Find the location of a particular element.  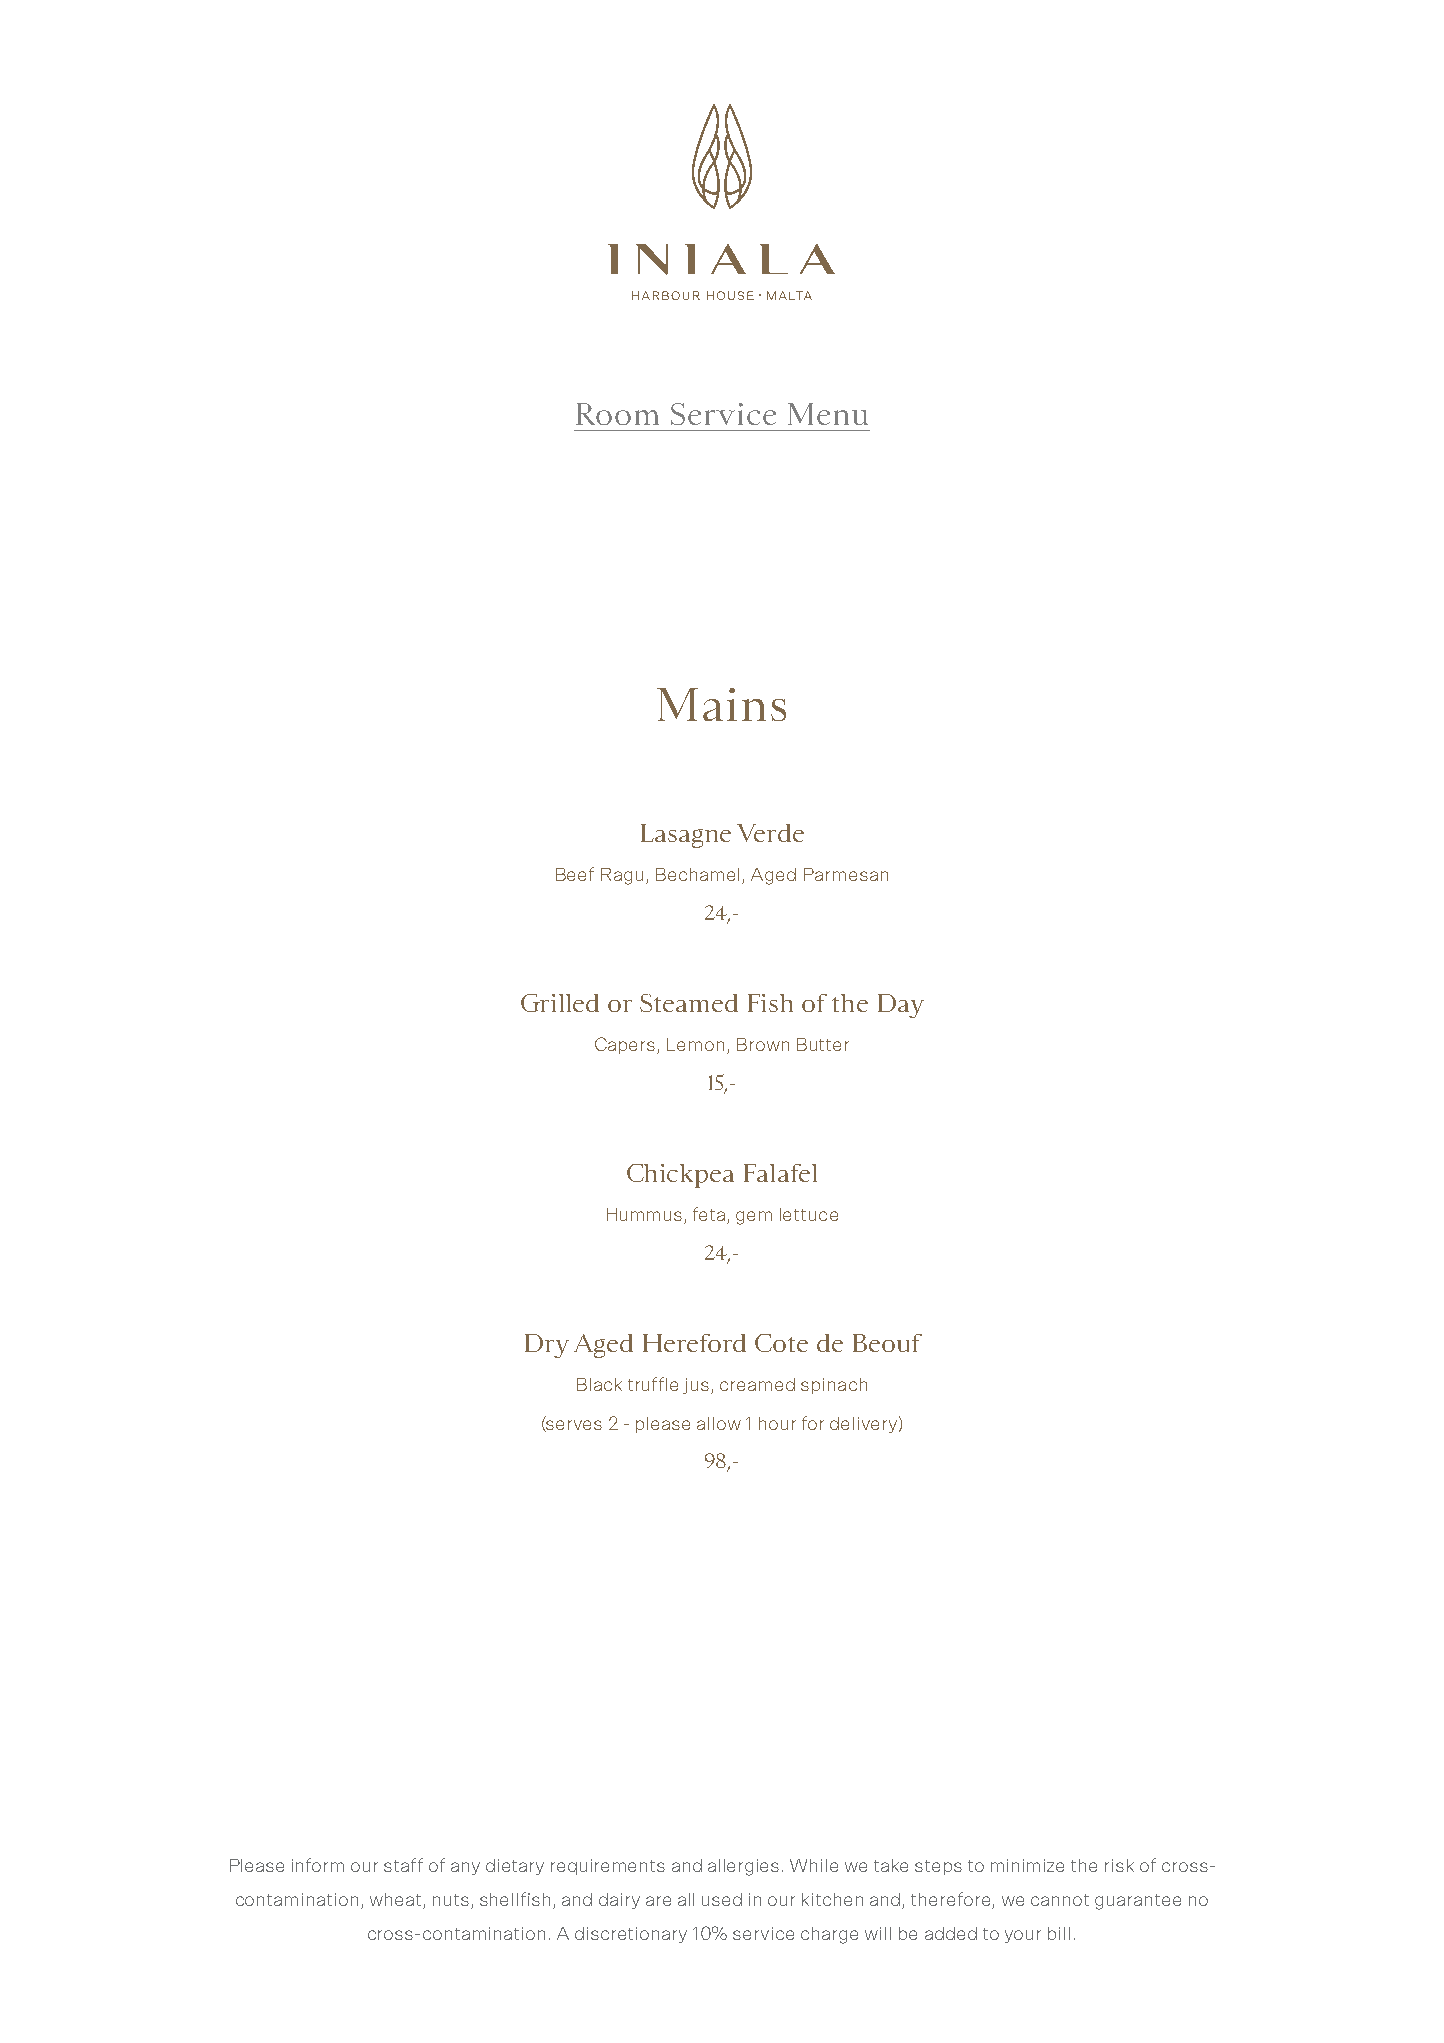

Room is located at coordinates (617, 414).
